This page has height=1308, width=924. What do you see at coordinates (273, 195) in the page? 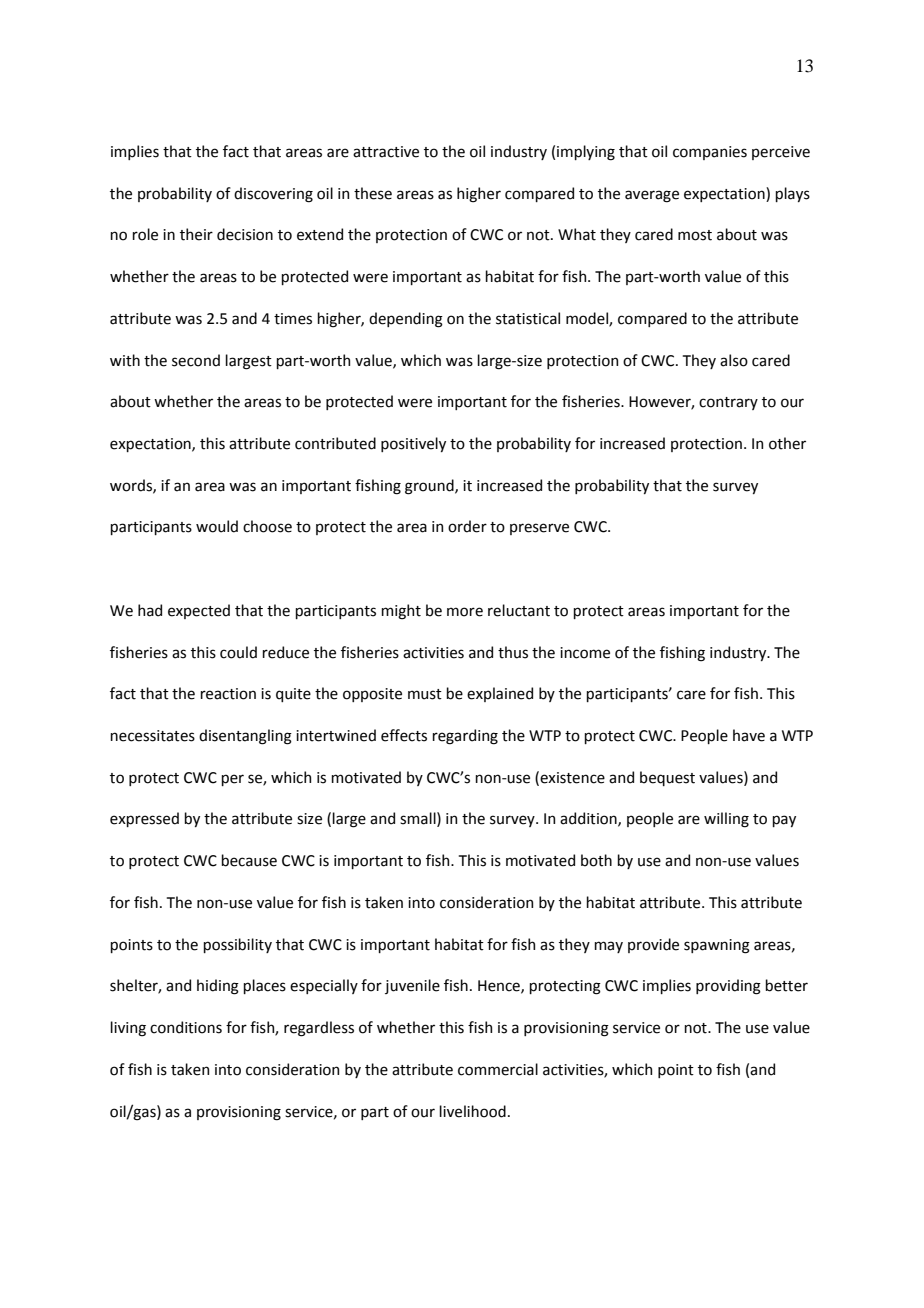
I see `discovering` at bounding box center [273, 195].
